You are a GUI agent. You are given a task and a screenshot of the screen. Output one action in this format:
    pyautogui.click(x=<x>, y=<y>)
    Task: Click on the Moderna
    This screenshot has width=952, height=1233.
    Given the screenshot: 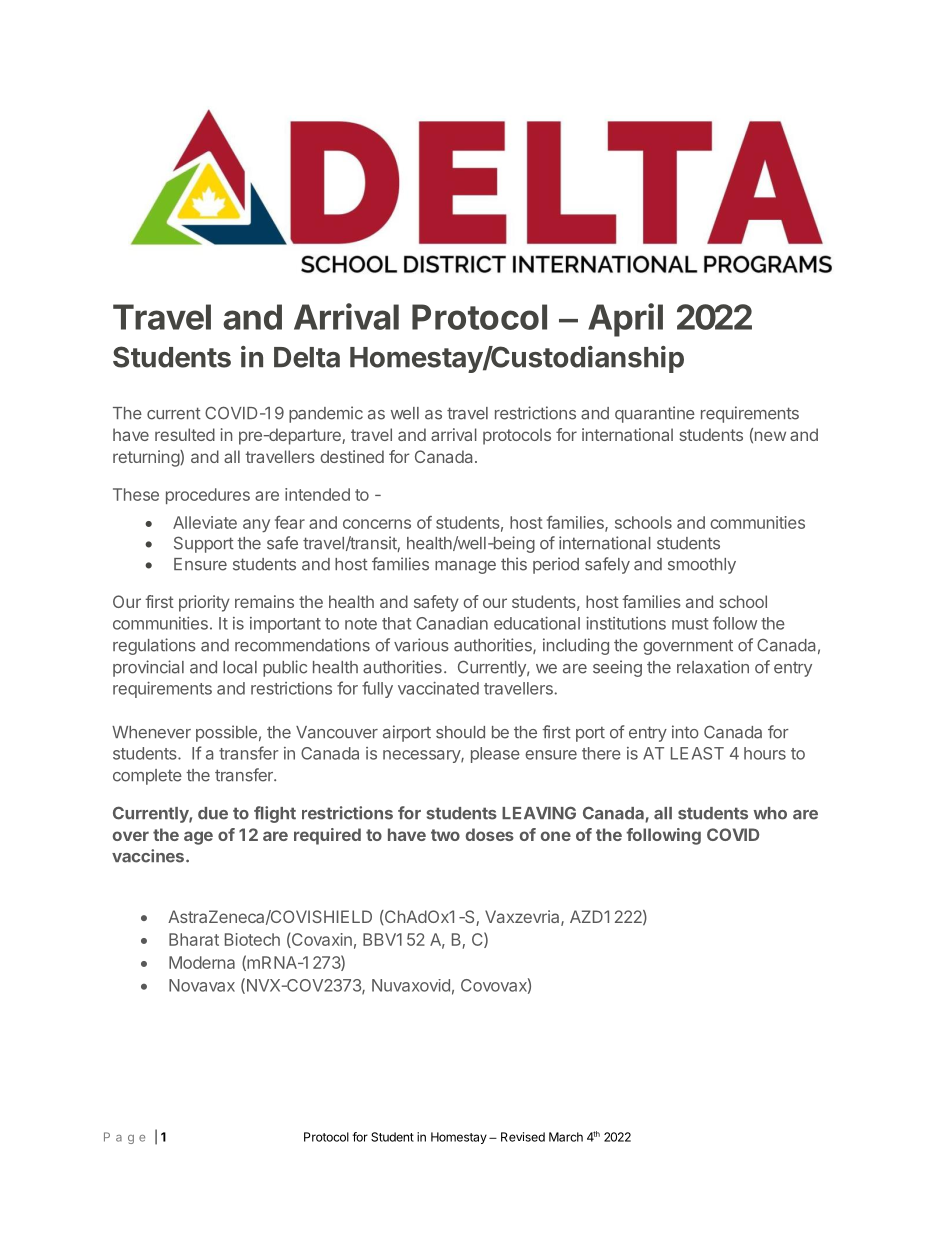 What is the action you would take?
    pyautogui.click(x=202, y=962)
